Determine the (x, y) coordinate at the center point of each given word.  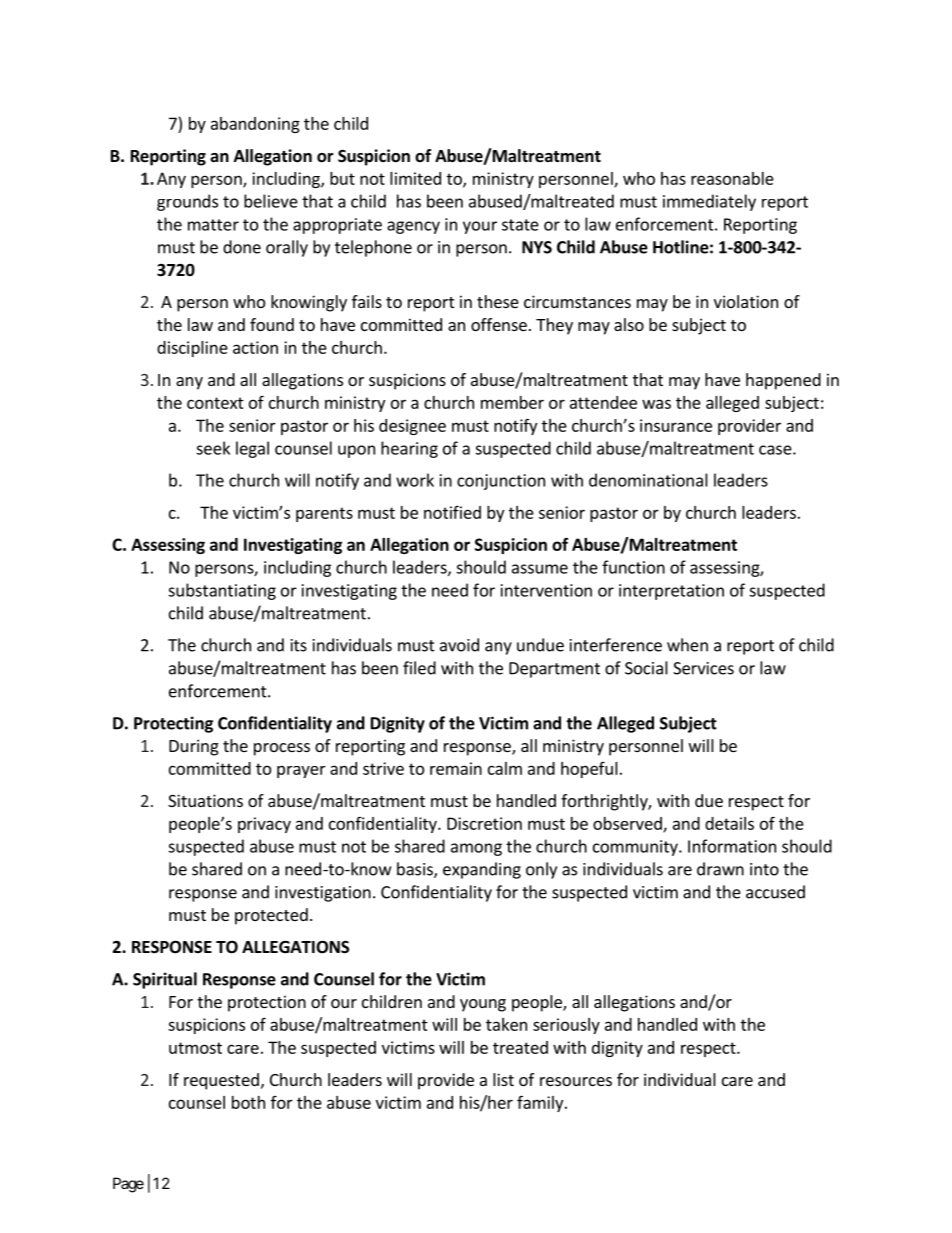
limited (415, 178)
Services (703, 668)
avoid (459, 645)
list (503, 1079)
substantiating (222, 591)
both (248, 1102)
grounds (187, 202)
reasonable (732, 178)
